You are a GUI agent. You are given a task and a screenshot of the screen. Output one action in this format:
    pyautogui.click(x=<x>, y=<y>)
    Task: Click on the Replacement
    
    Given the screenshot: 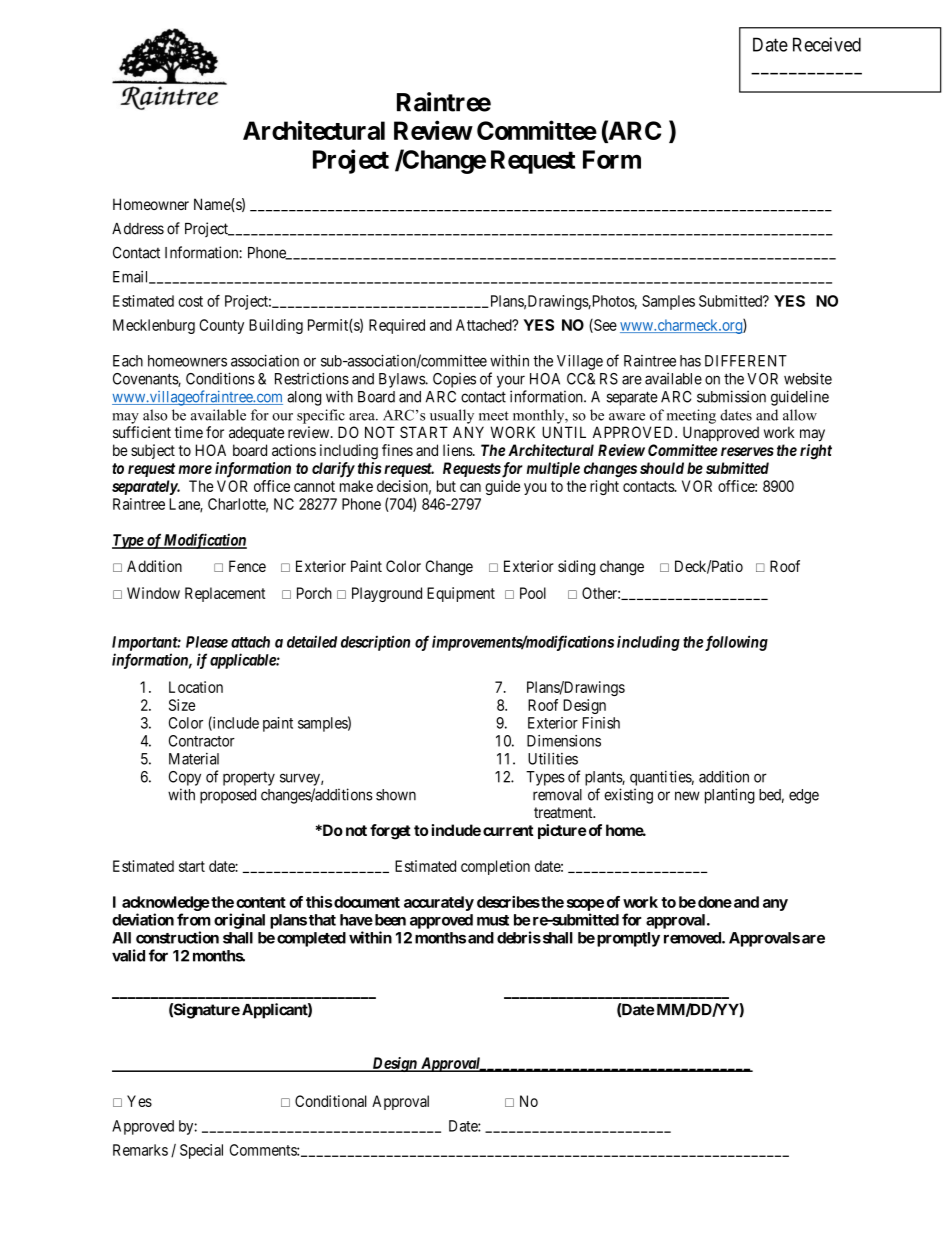 What is the action you would take?
    pyautogui.click(x=225, y=594)
